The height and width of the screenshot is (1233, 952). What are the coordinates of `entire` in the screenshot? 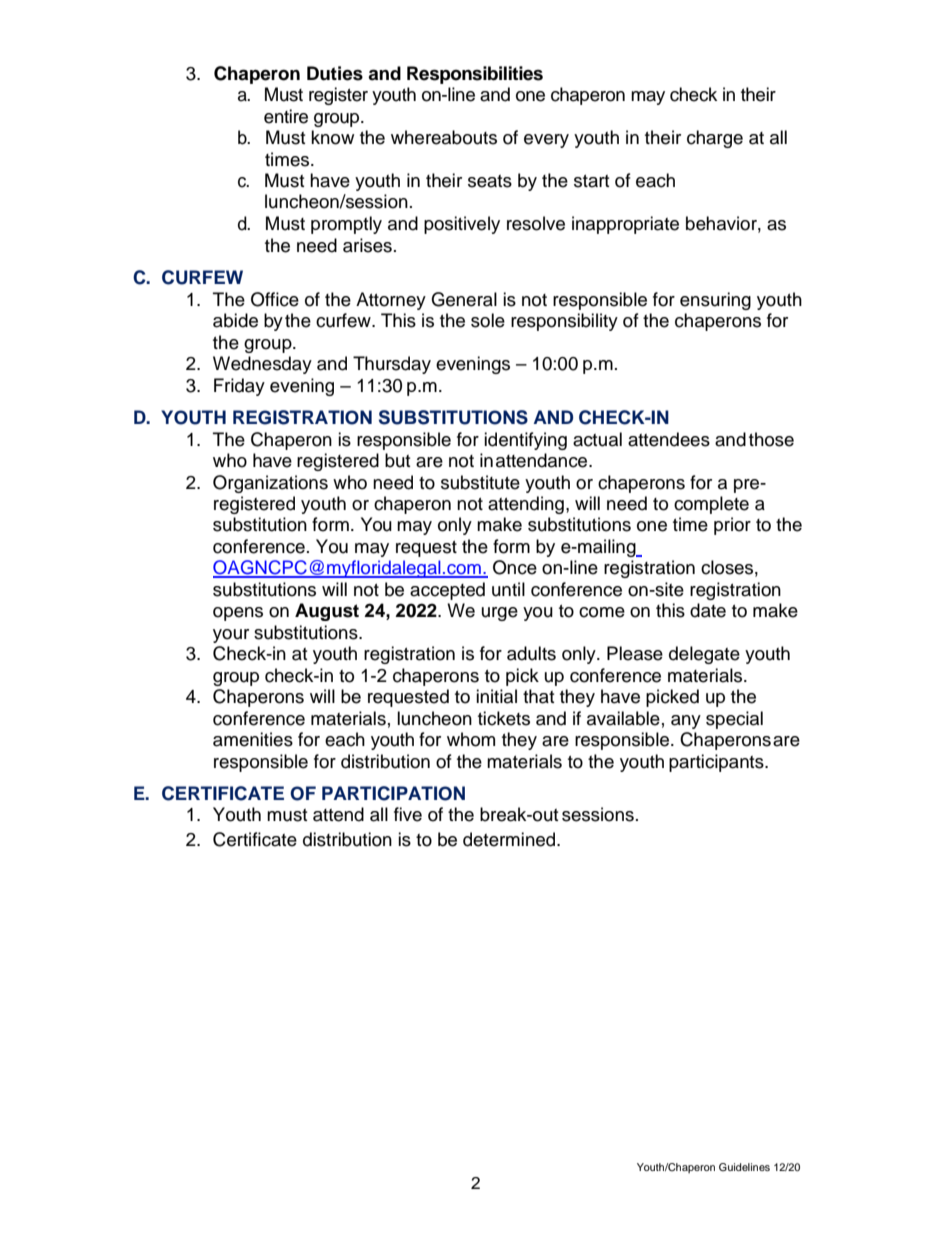 It's located at (286, 116).
